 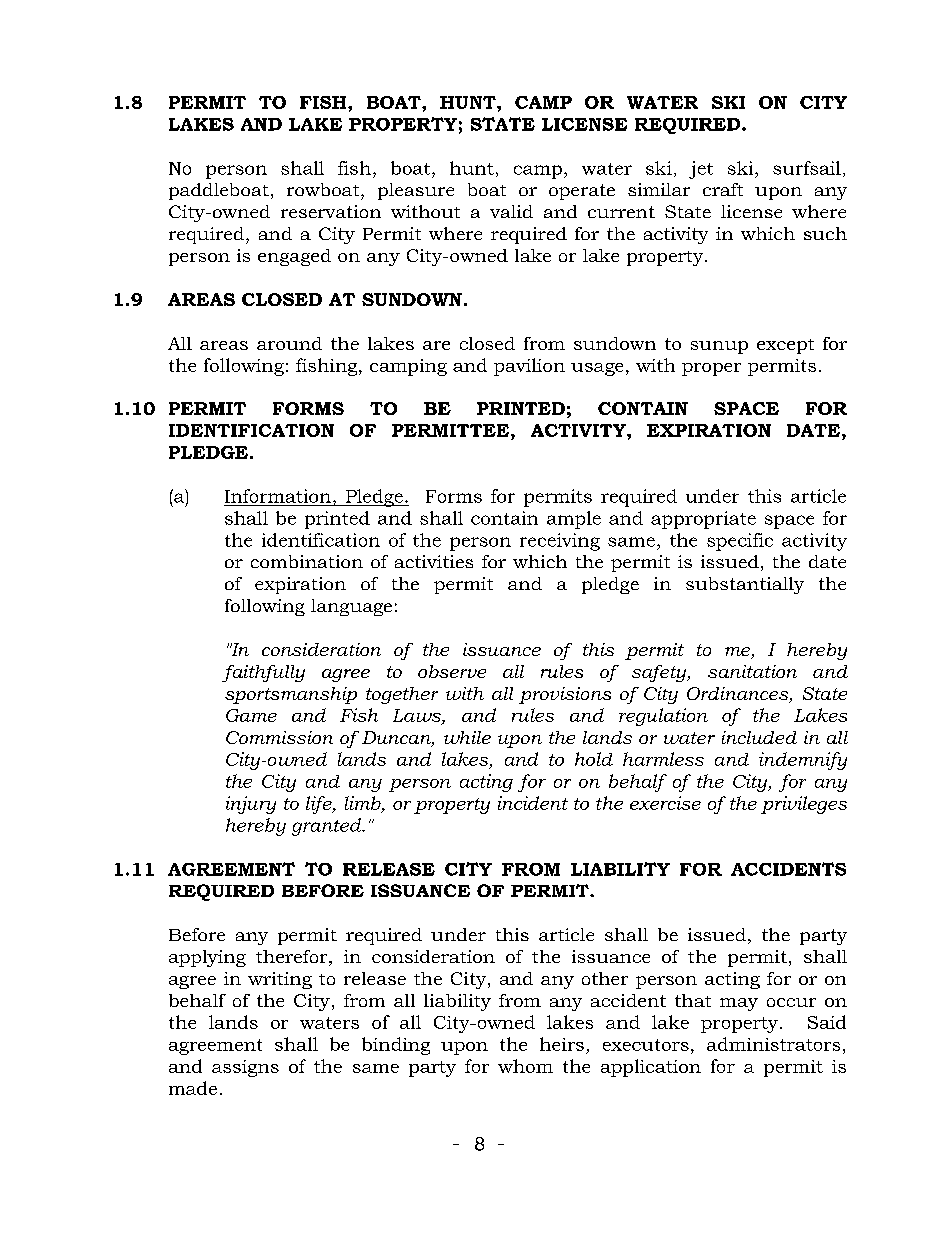 What do you see at coordinates (263, 673) in the screenshot?
I see `faithfully` at bounding box center [263, 673].
